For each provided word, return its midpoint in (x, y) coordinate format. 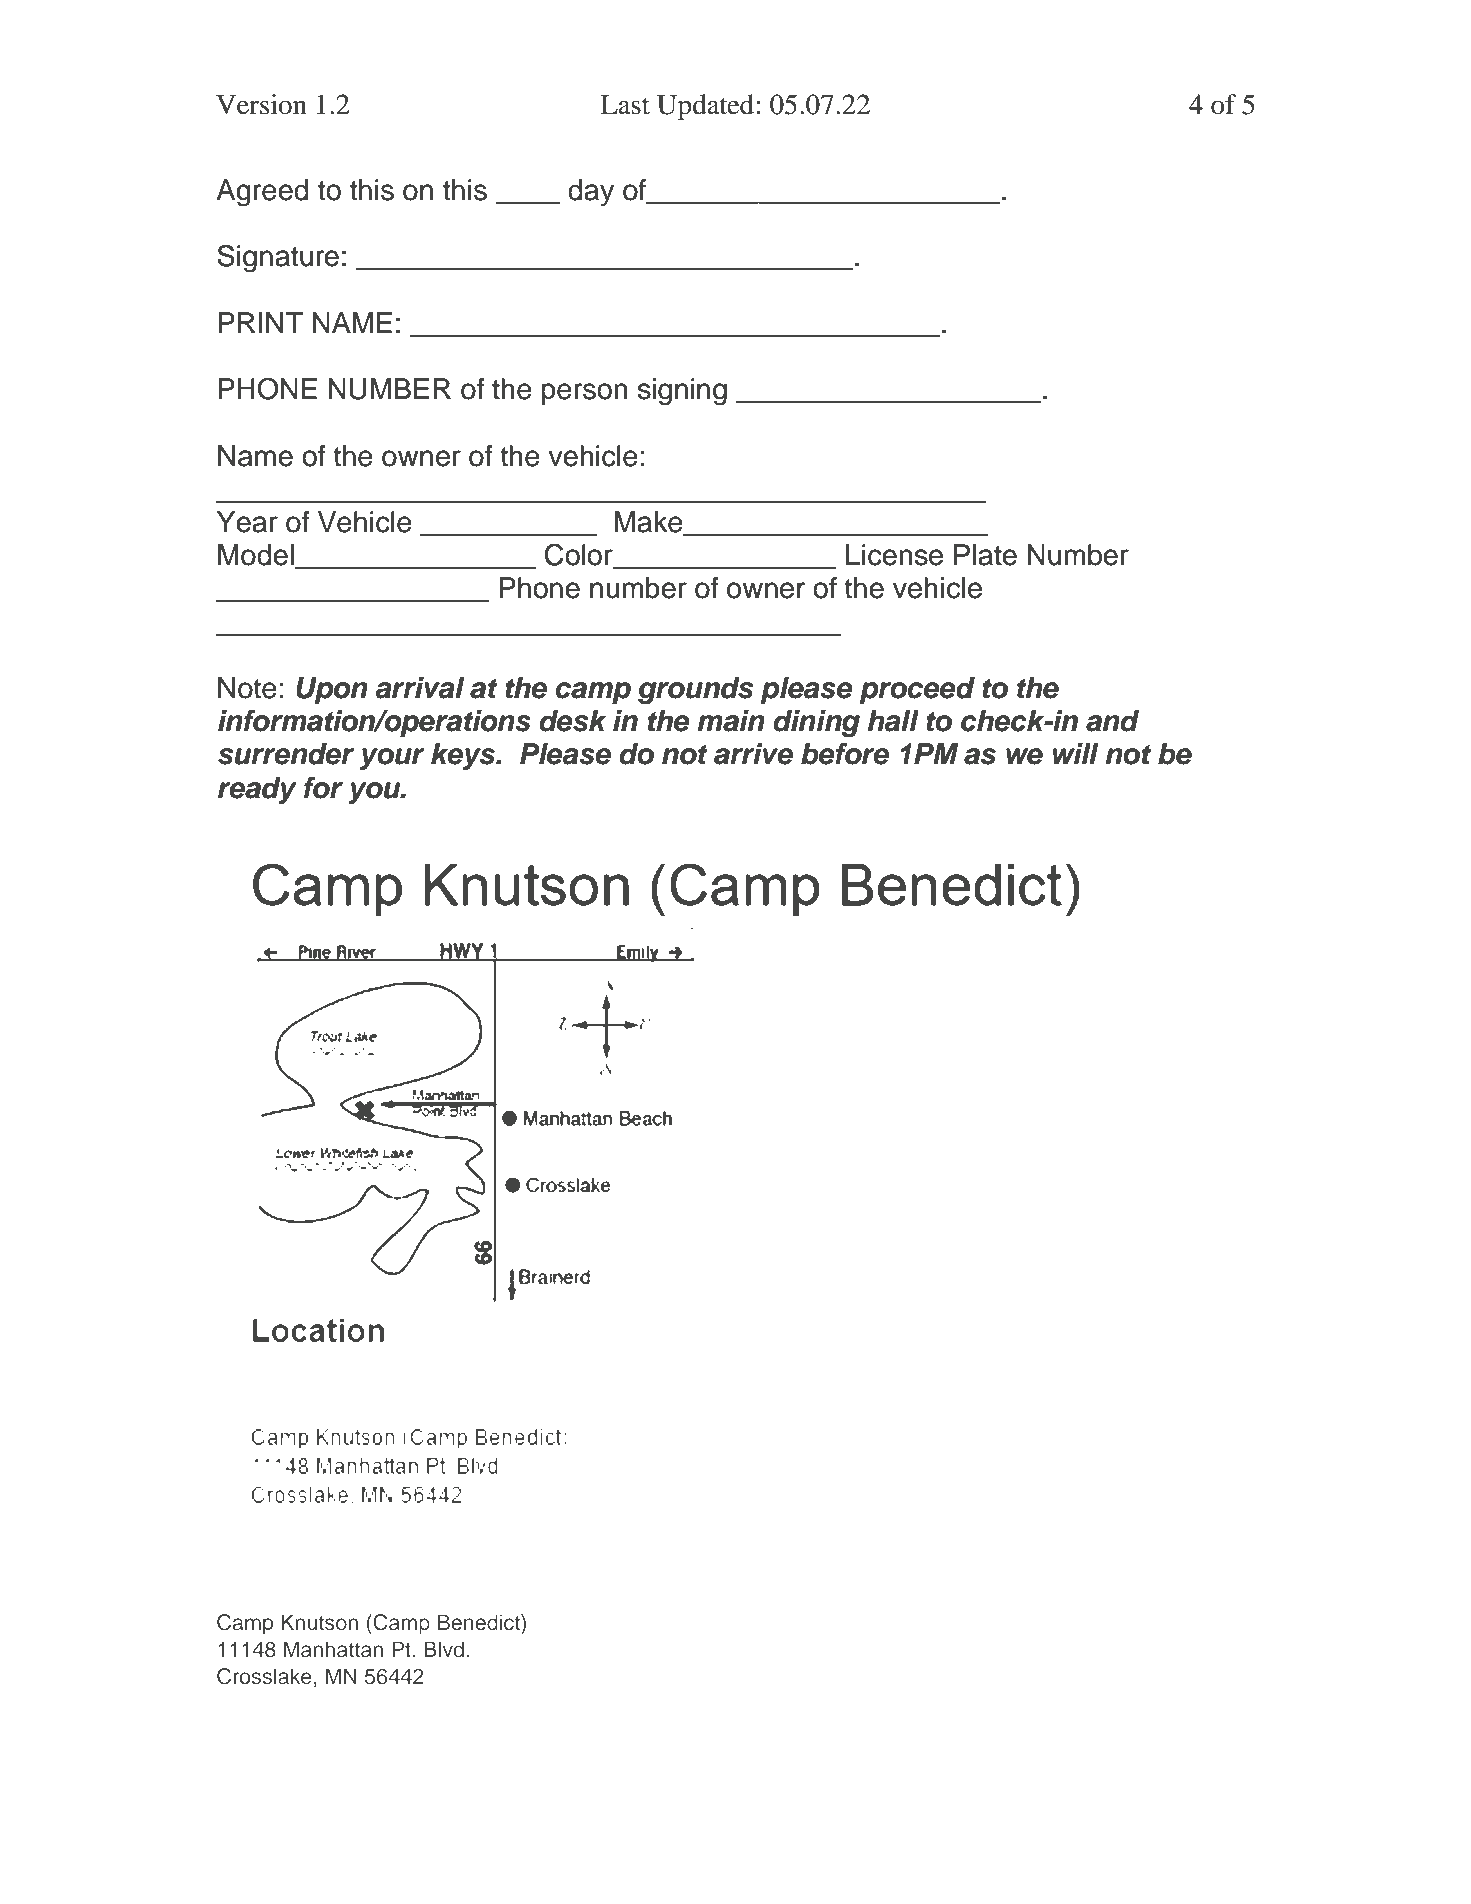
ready (257, 790)
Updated (705, 107)
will (1075, 753)
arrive (753, 754)
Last (625, 105)
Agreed (262, 193)
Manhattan (333, 1649)
